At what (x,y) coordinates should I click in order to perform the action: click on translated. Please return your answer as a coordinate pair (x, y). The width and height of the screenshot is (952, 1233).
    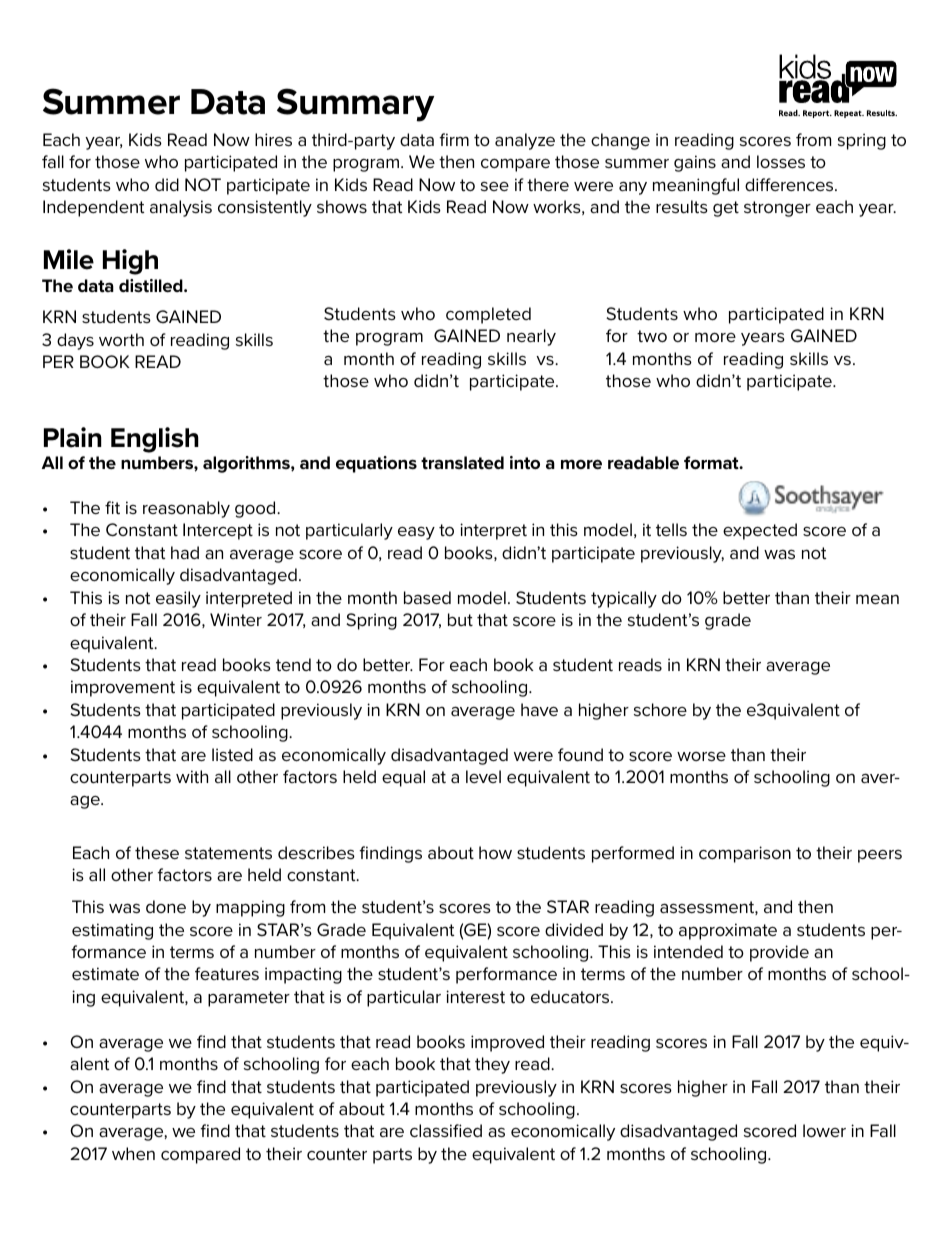
    Looking at the image, I should click on (462, 463).
